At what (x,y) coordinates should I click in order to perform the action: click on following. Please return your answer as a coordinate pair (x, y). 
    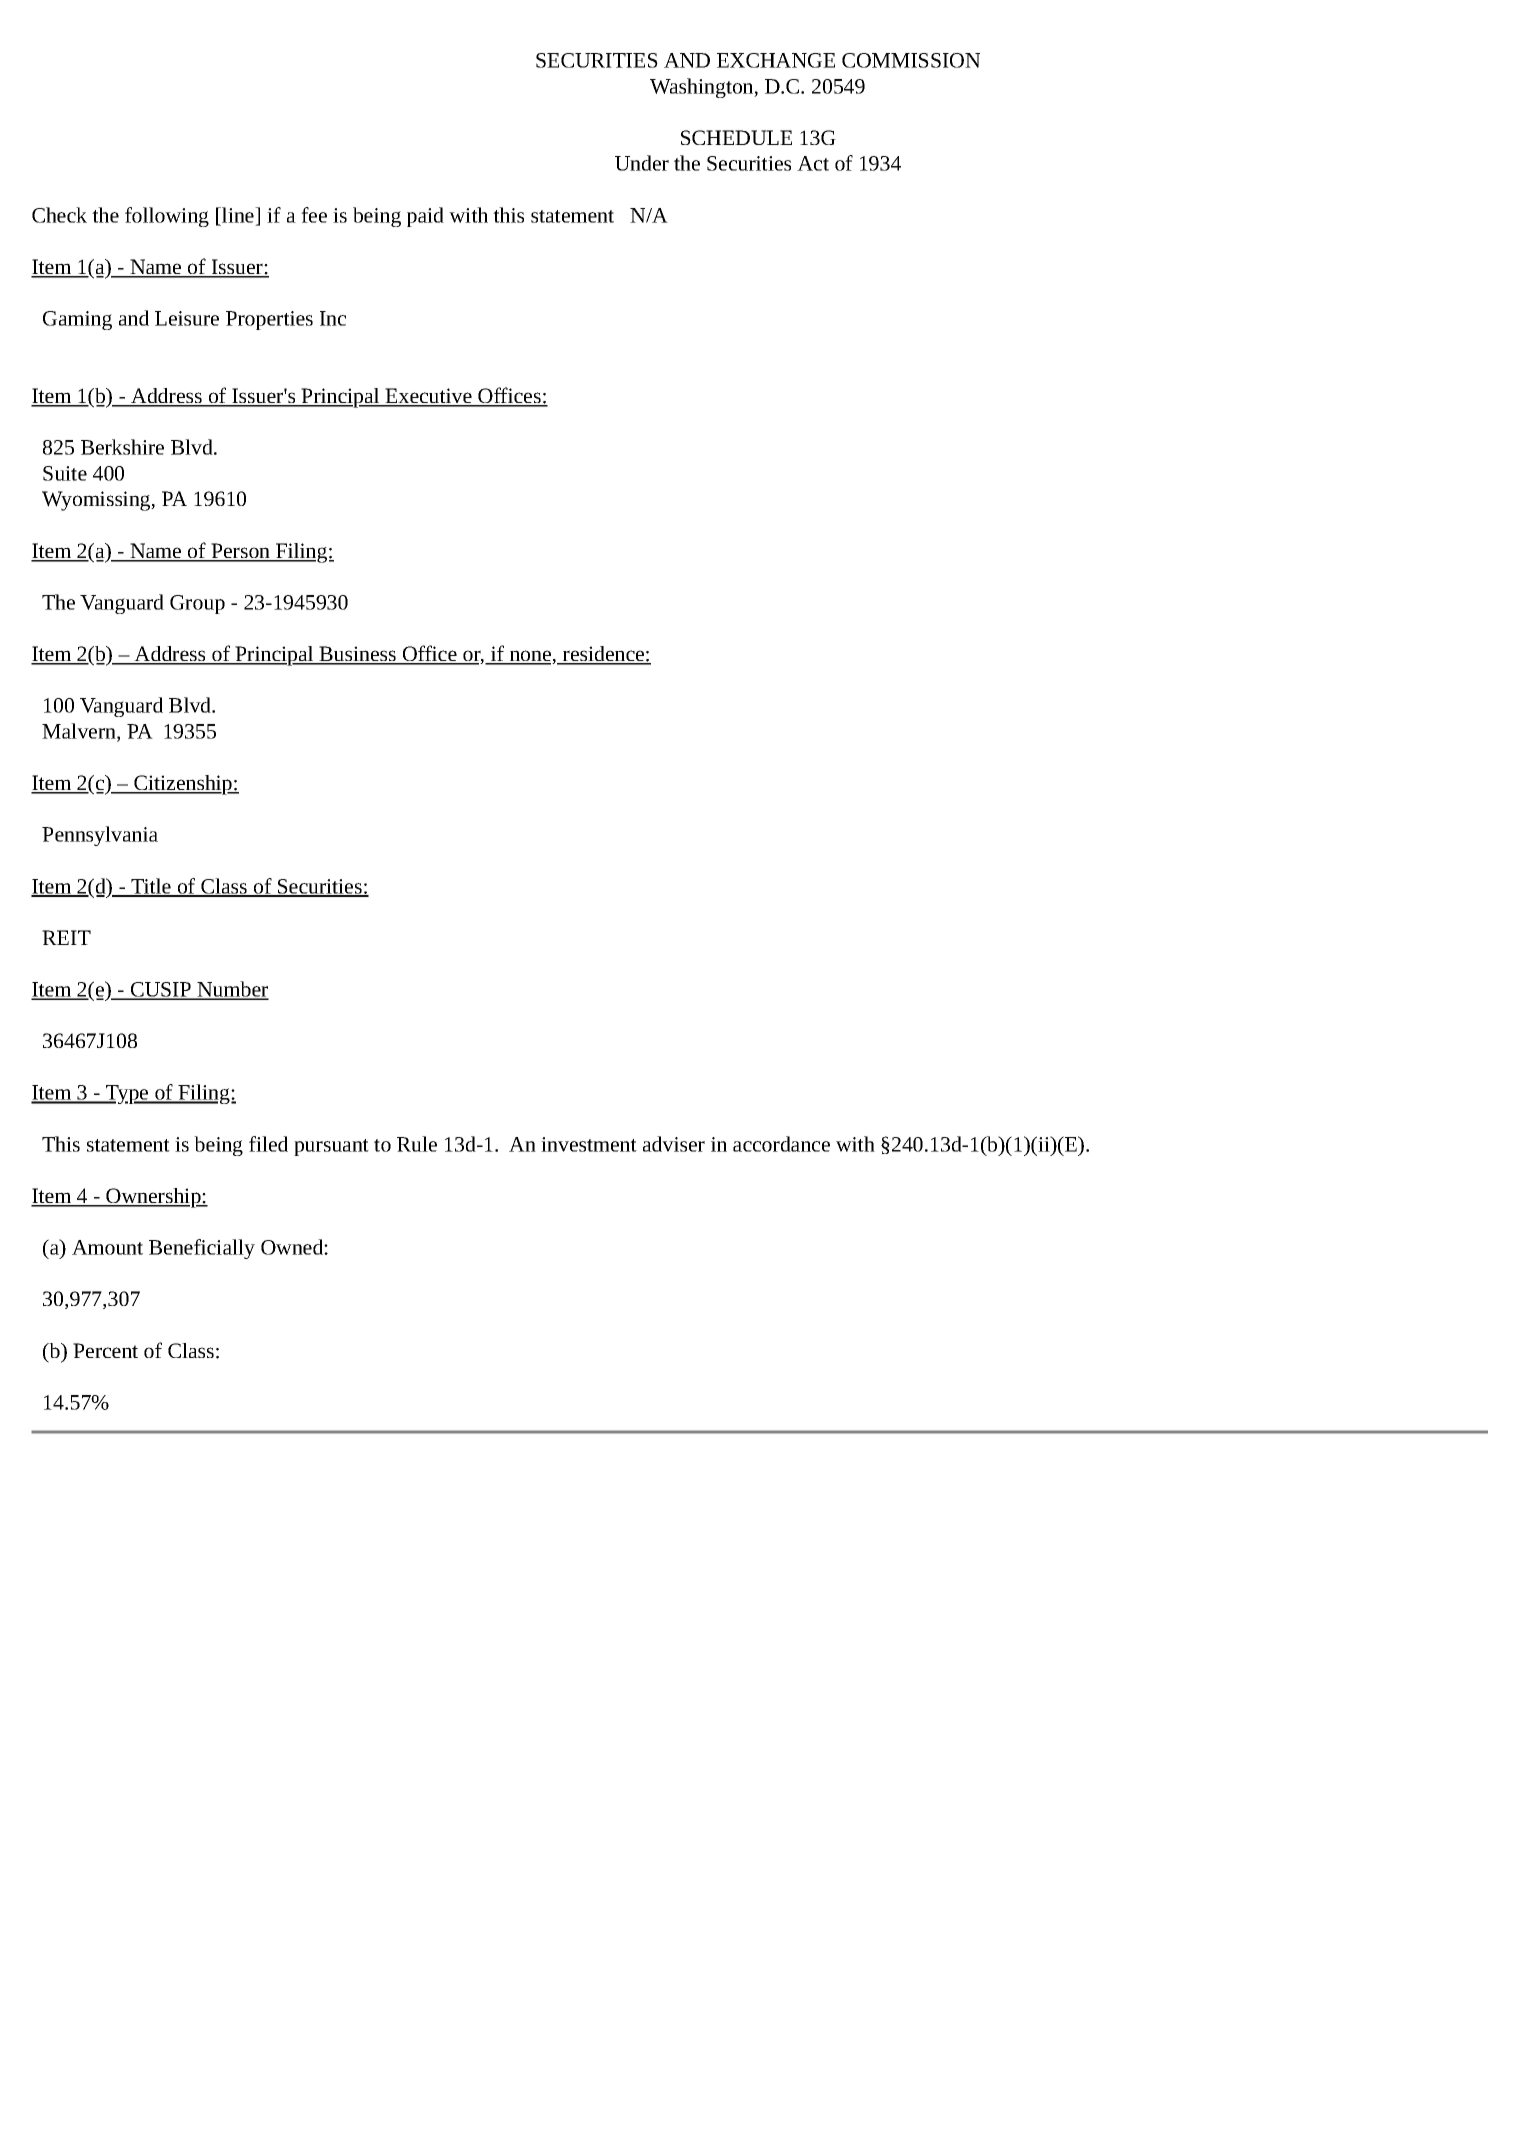
    Looking at the image, I should click on (167, 217).
